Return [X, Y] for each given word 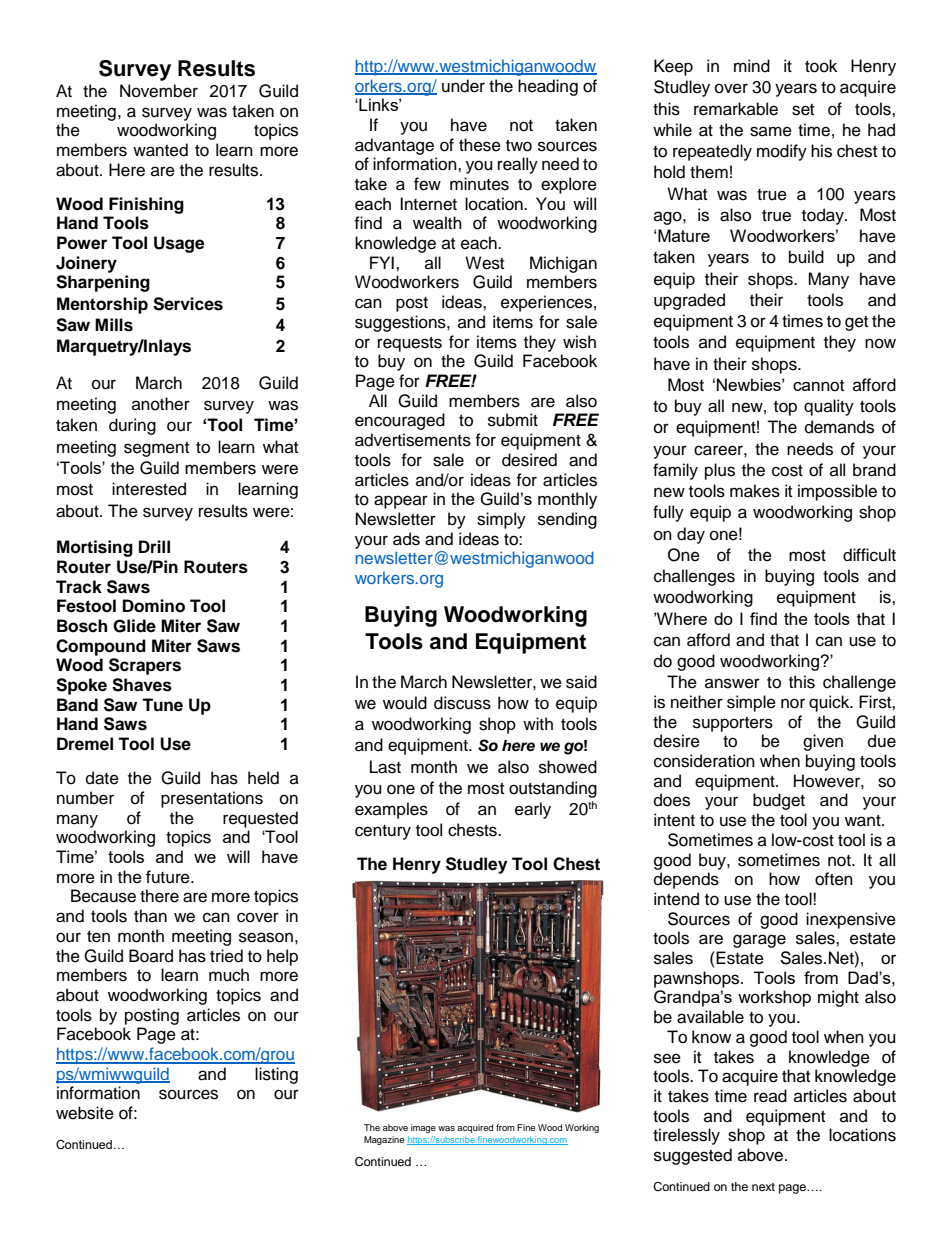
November [159, 91]
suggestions [401, 323]
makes [755, 491]
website [85, 1113]
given [823, 742]
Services [188, 304]
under [463, 86]
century [383, 832]
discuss [462, 703]
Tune [162, 705]
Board [151, 956]
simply [501, 520]
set [803, 110]
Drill [154, 546]
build [806, 257]
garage [759, 941]
